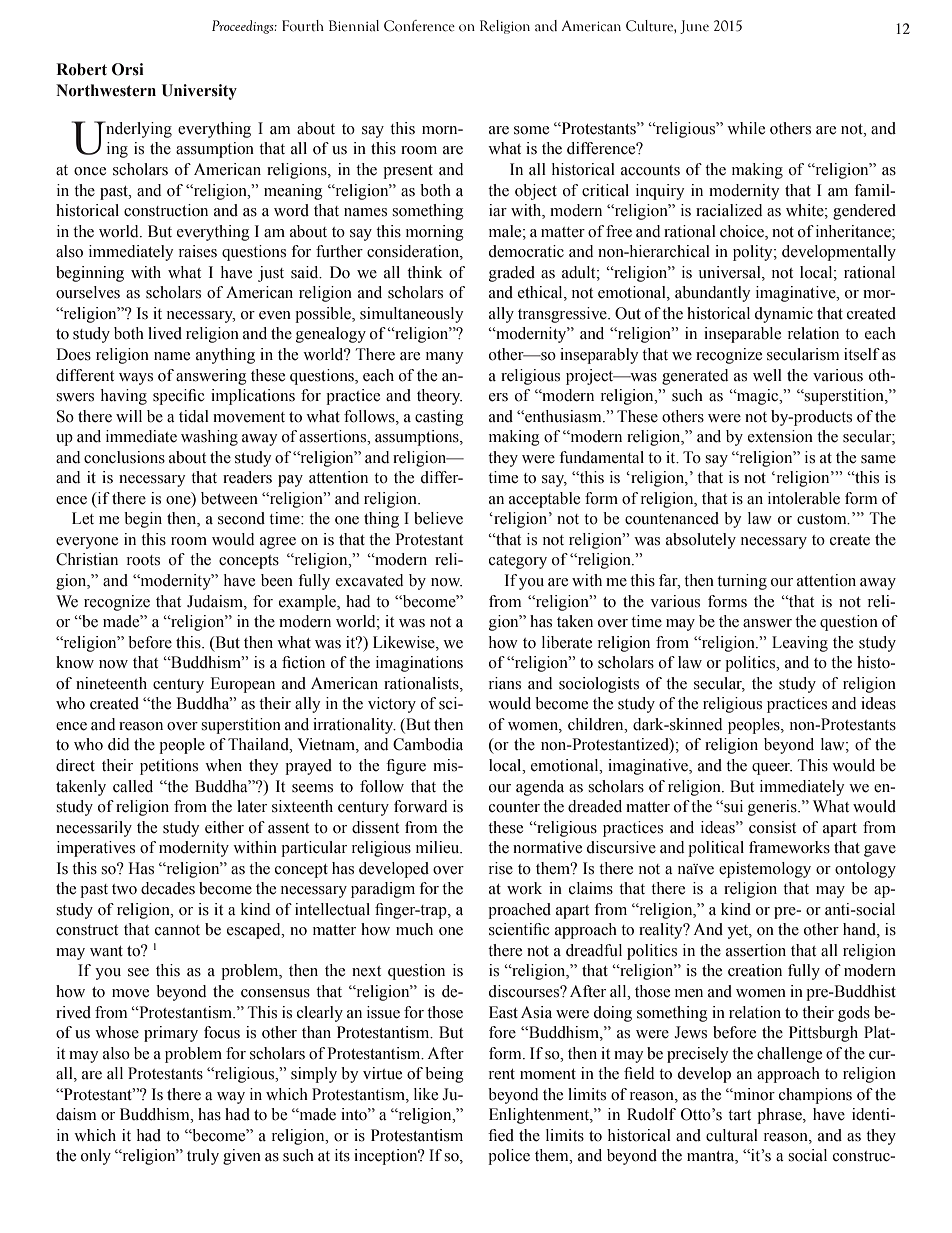 The height and width of the screenshot is (1233, 952). What do you see at coordinates (501, 868) in the screenshot?
I see `rise` at bounding box center [501, 868].
